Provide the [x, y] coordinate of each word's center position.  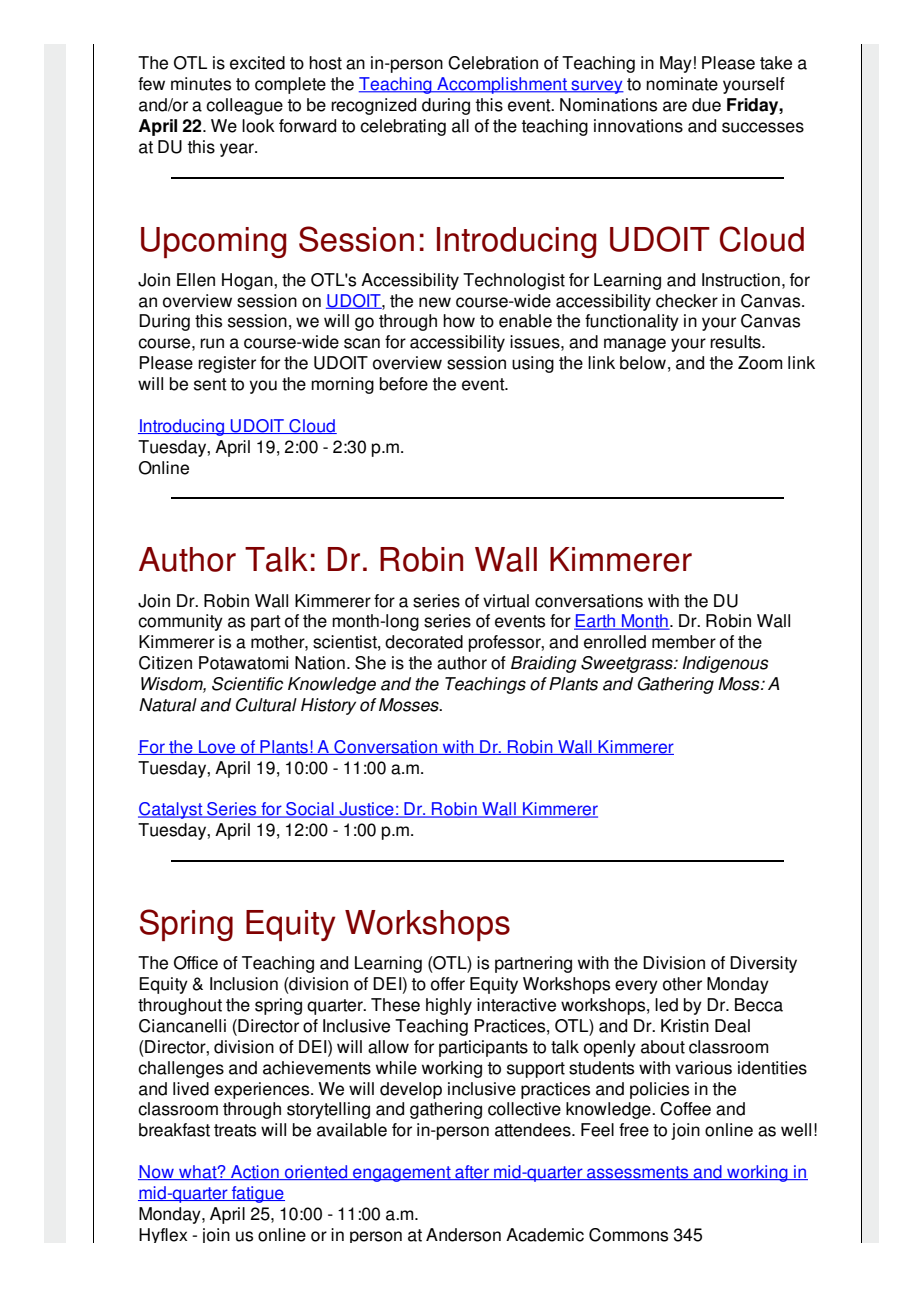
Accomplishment [502, 85]
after [472, 1172]
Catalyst [171, 810]
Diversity [763, 964]
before [404, 384]
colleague [244, 106]
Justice [366, 810]
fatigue [257, 1194]
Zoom [760, 363]
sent [210, 384]
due [706, 105]
